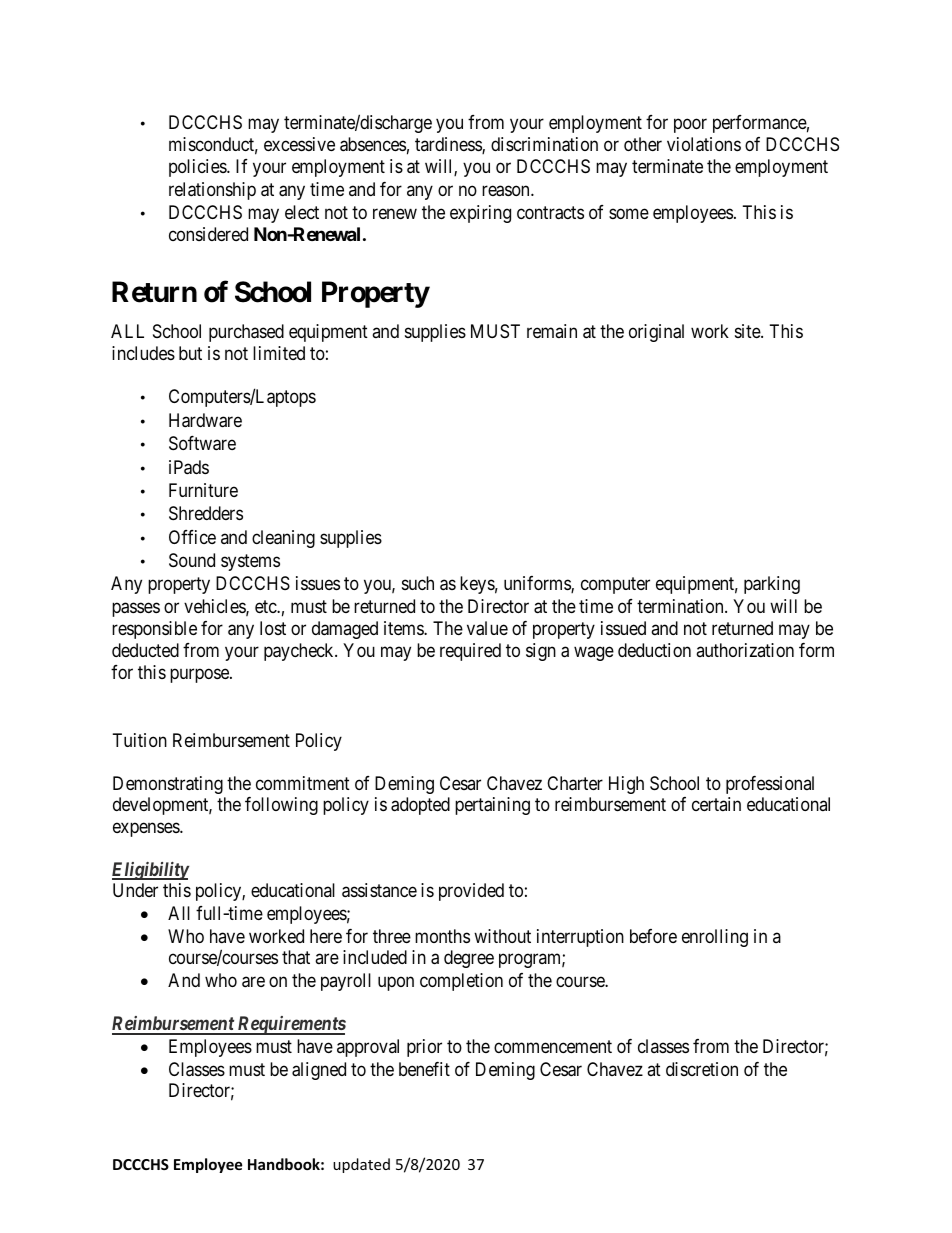  I want to click on discretion, so click(702, 1069).
